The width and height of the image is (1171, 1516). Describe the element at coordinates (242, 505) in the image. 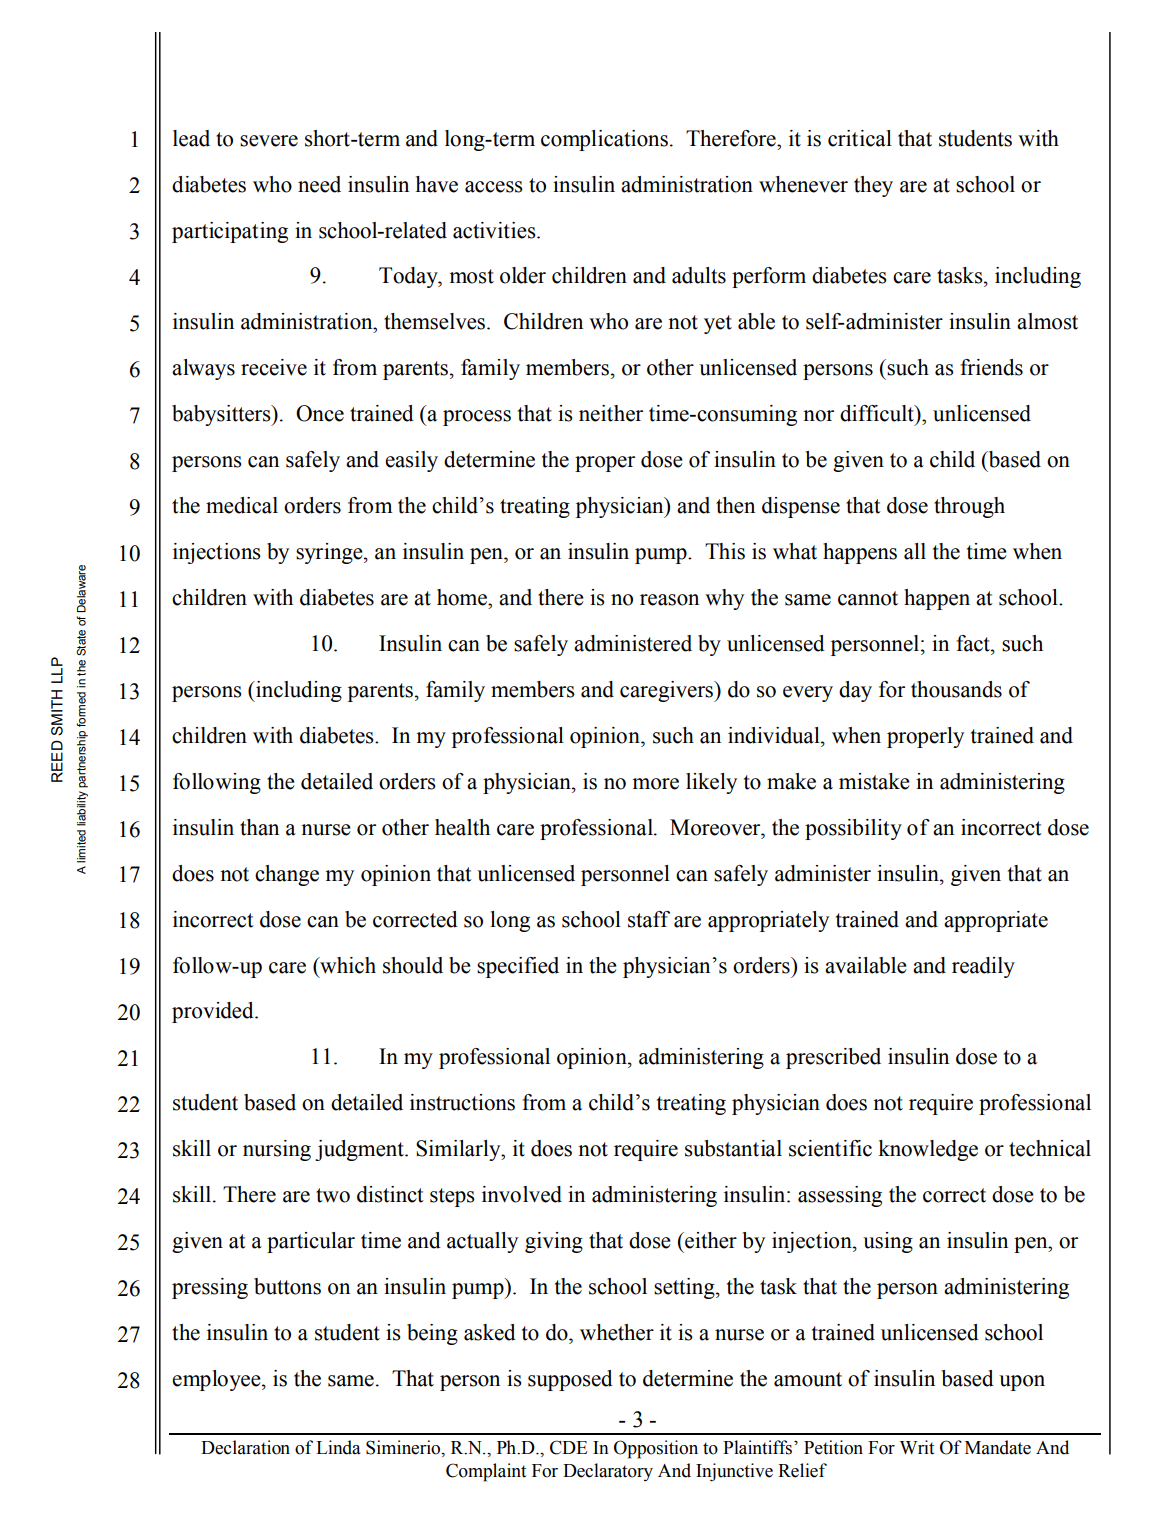

I see `medical` at that location.
